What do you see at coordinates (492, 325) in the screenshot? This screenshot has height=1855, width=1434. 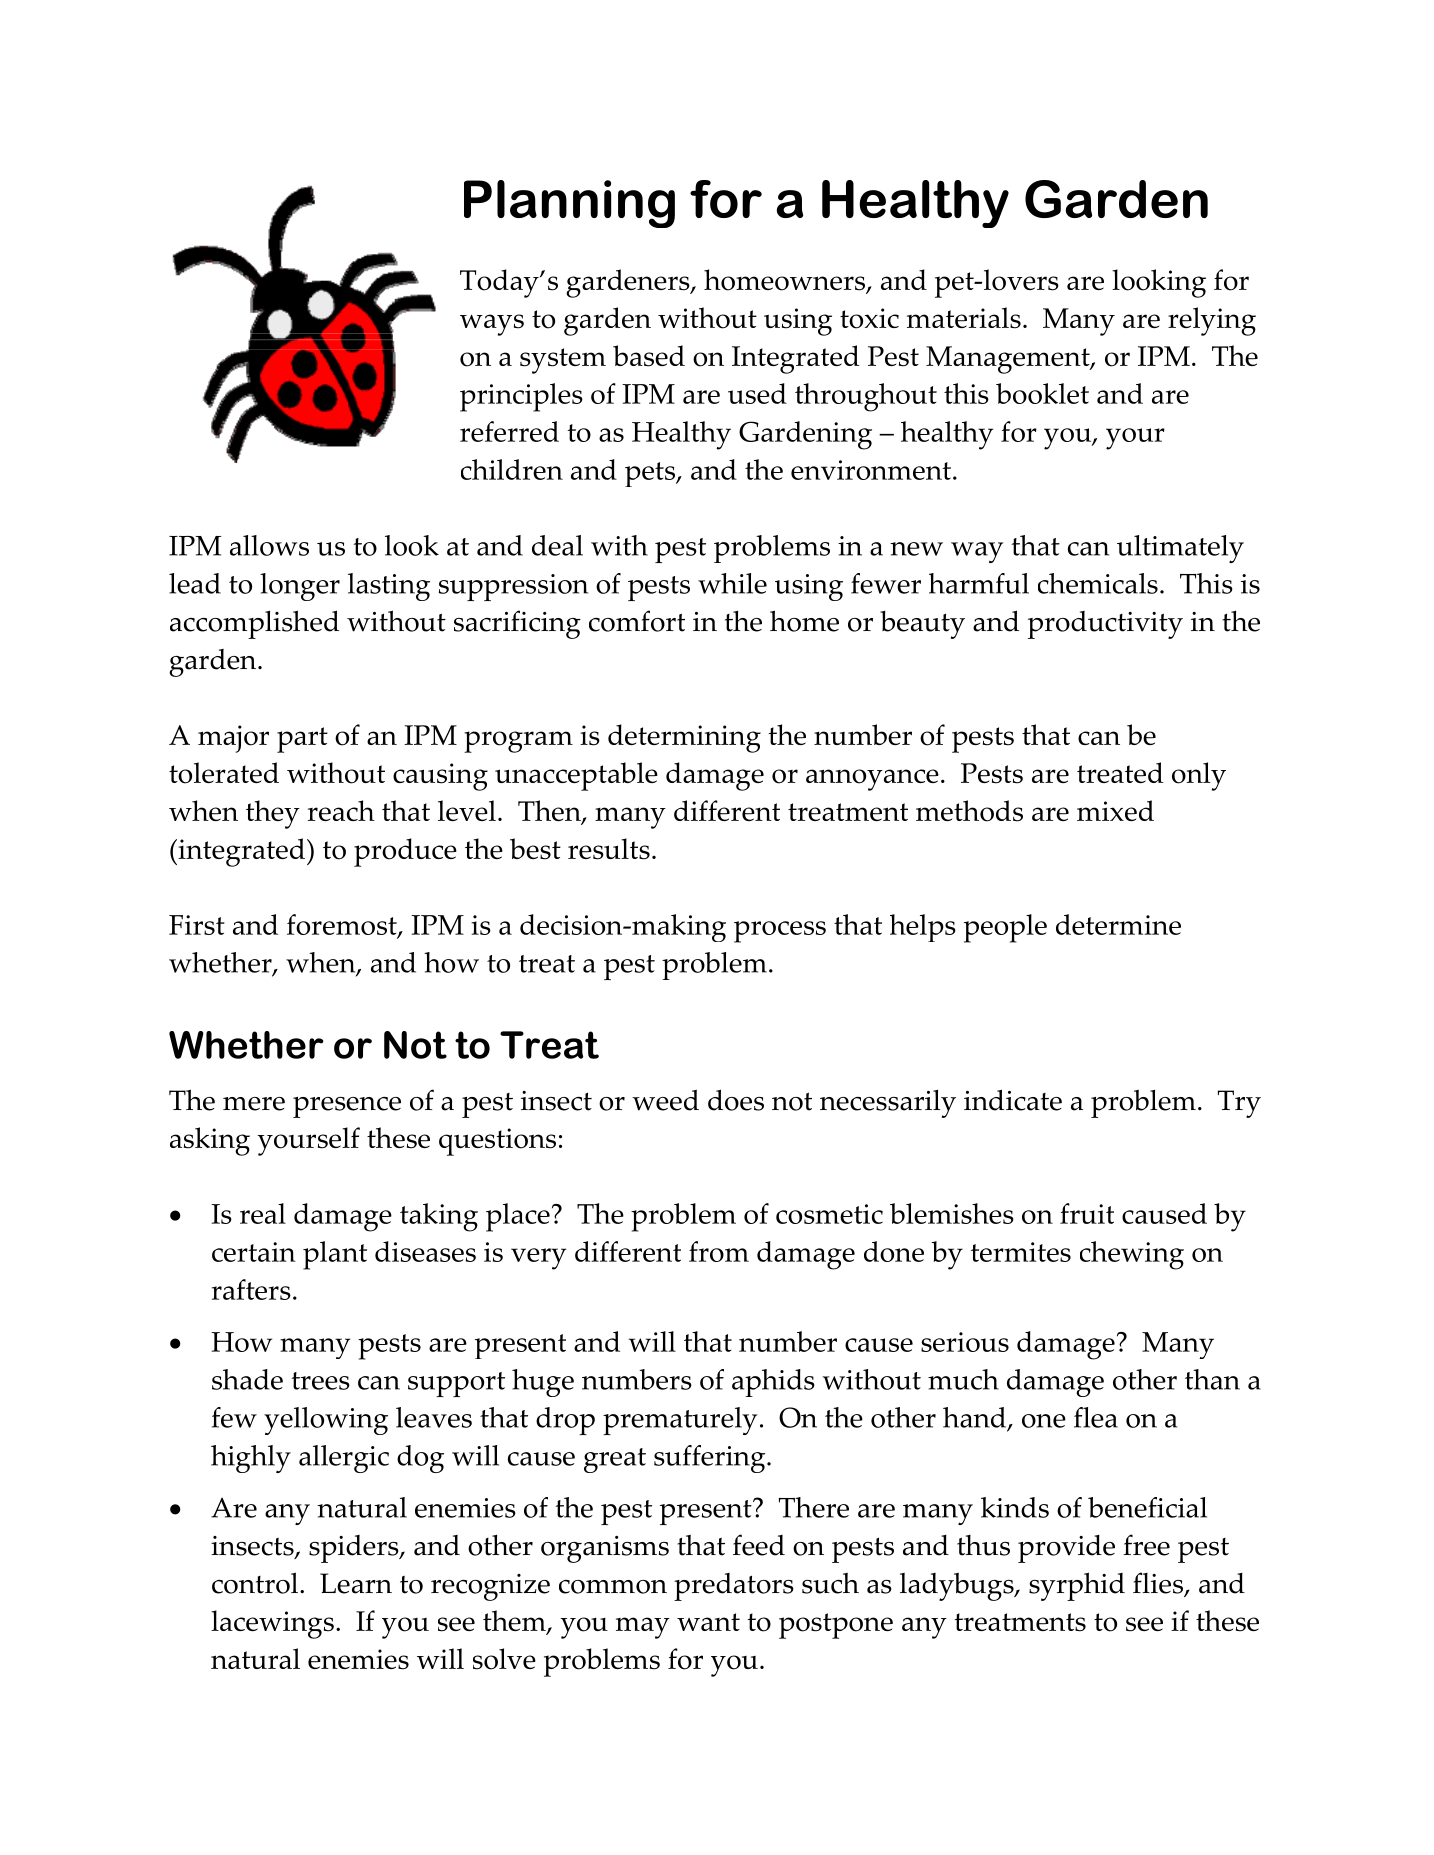 I see `ways` at bounding box center [492, 325].
